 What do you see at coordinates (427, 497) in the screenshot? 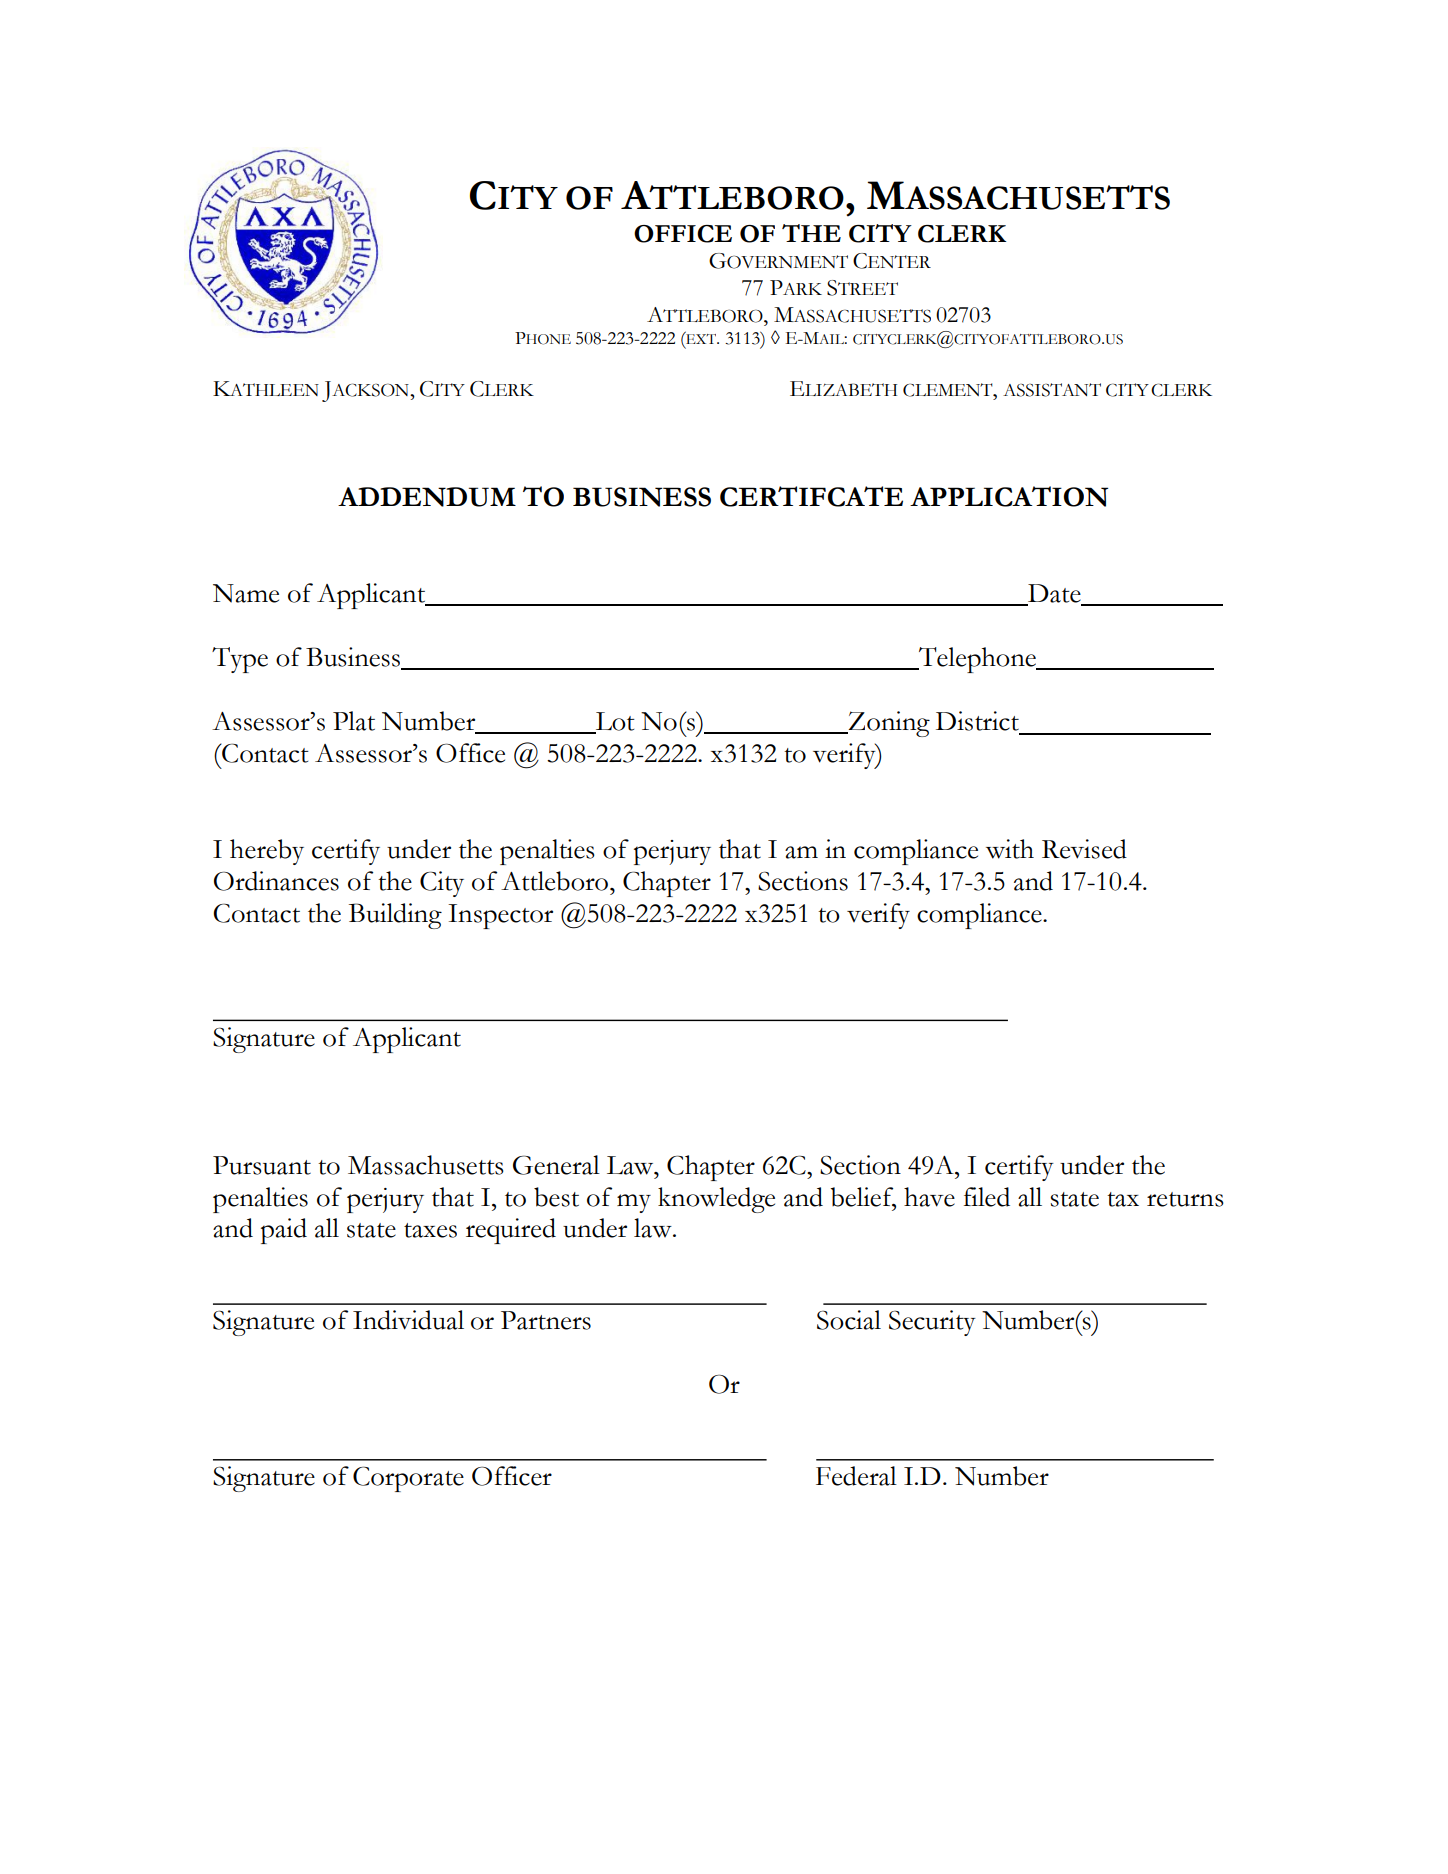
I see `ADDENDUM` at bounding box center [427, 497].
